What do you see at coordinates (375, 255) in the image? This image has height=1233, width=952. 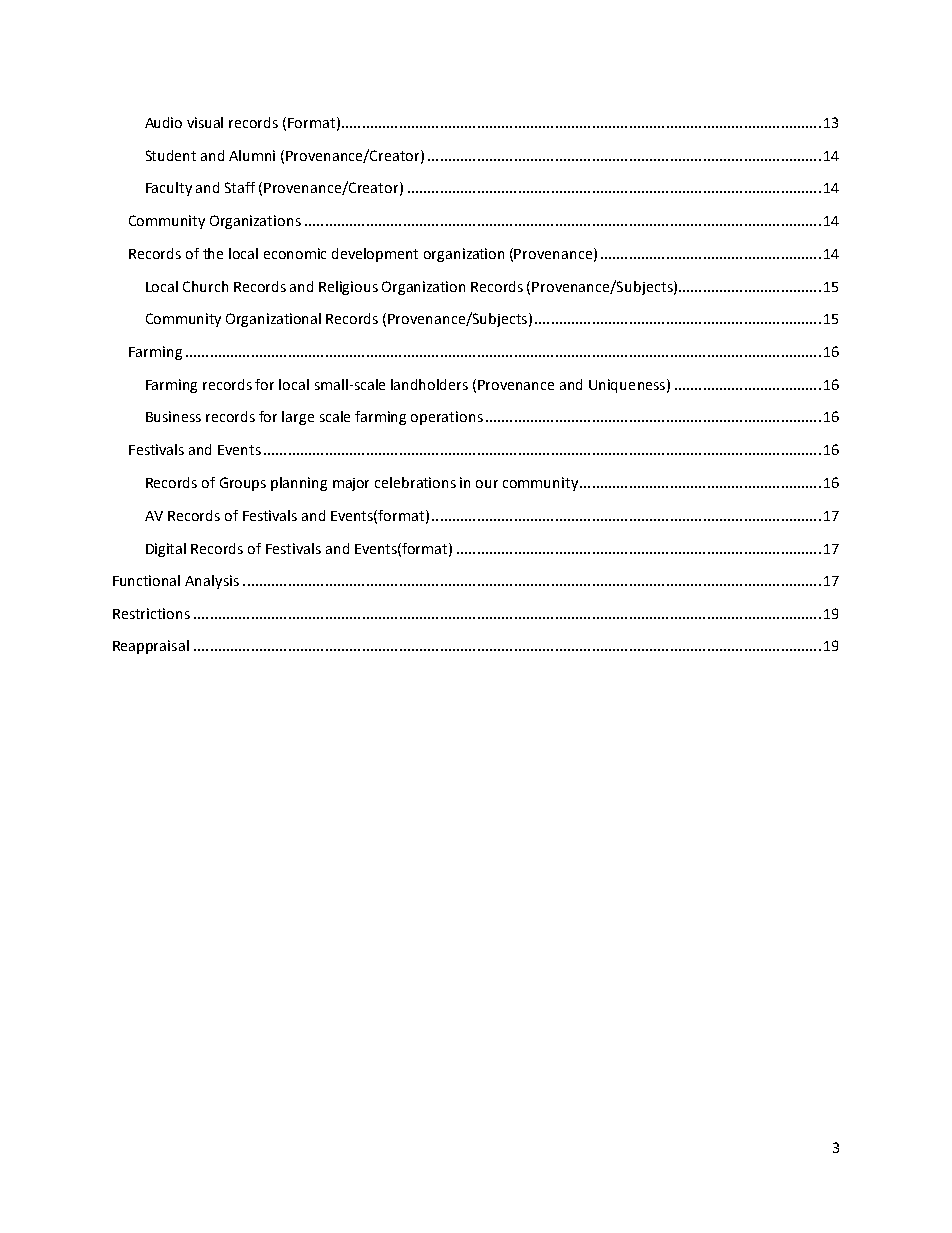 I see `development` at bounding box center [375, 255].
